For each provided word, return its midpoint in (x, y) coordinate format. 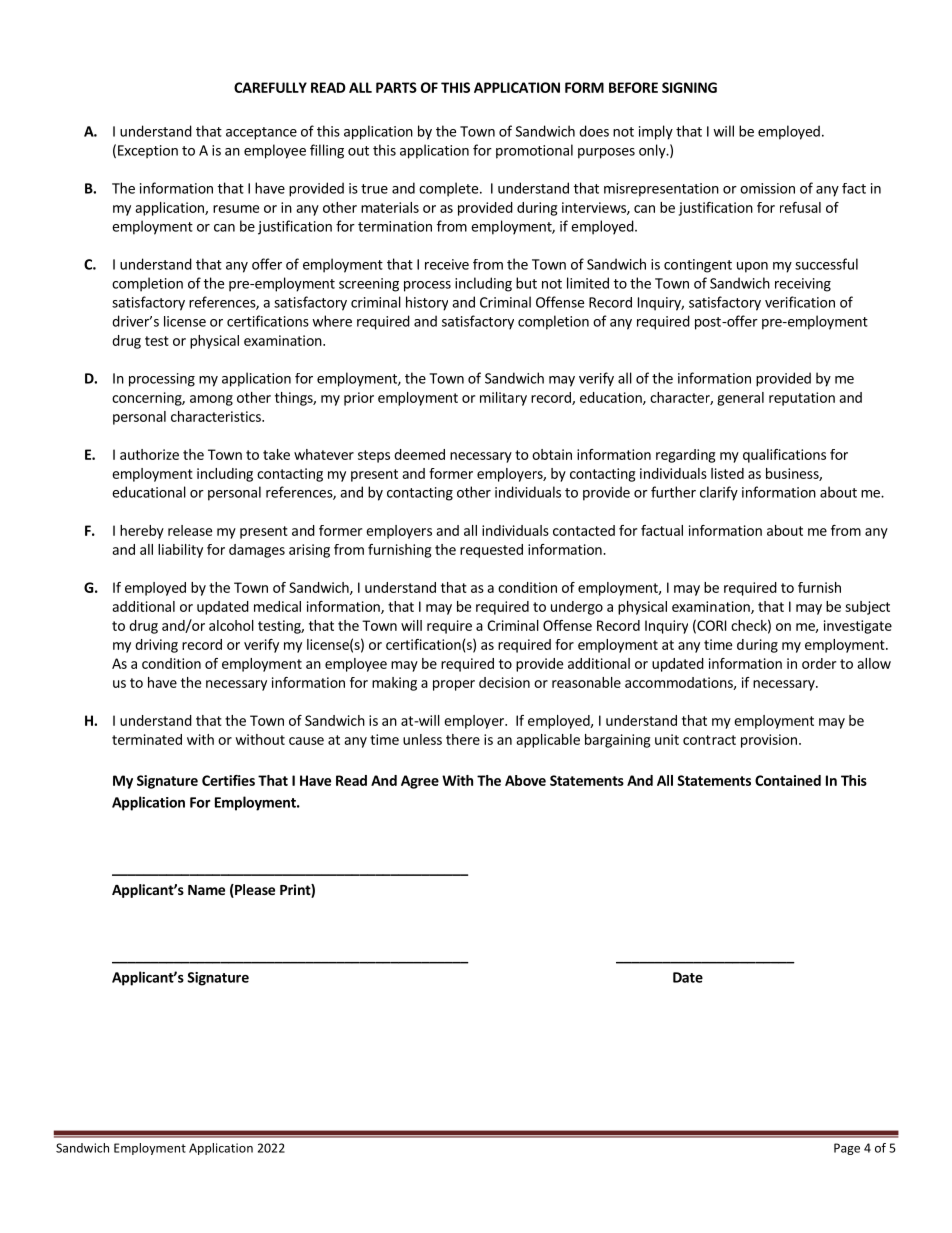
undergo (577, 608)
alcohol (231, 625)
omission (767, 188)
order (819, 663)
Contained (788, 780)
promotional (534, 151)
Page (847, 1149)
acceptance (261, 133)
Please (254, 891)
